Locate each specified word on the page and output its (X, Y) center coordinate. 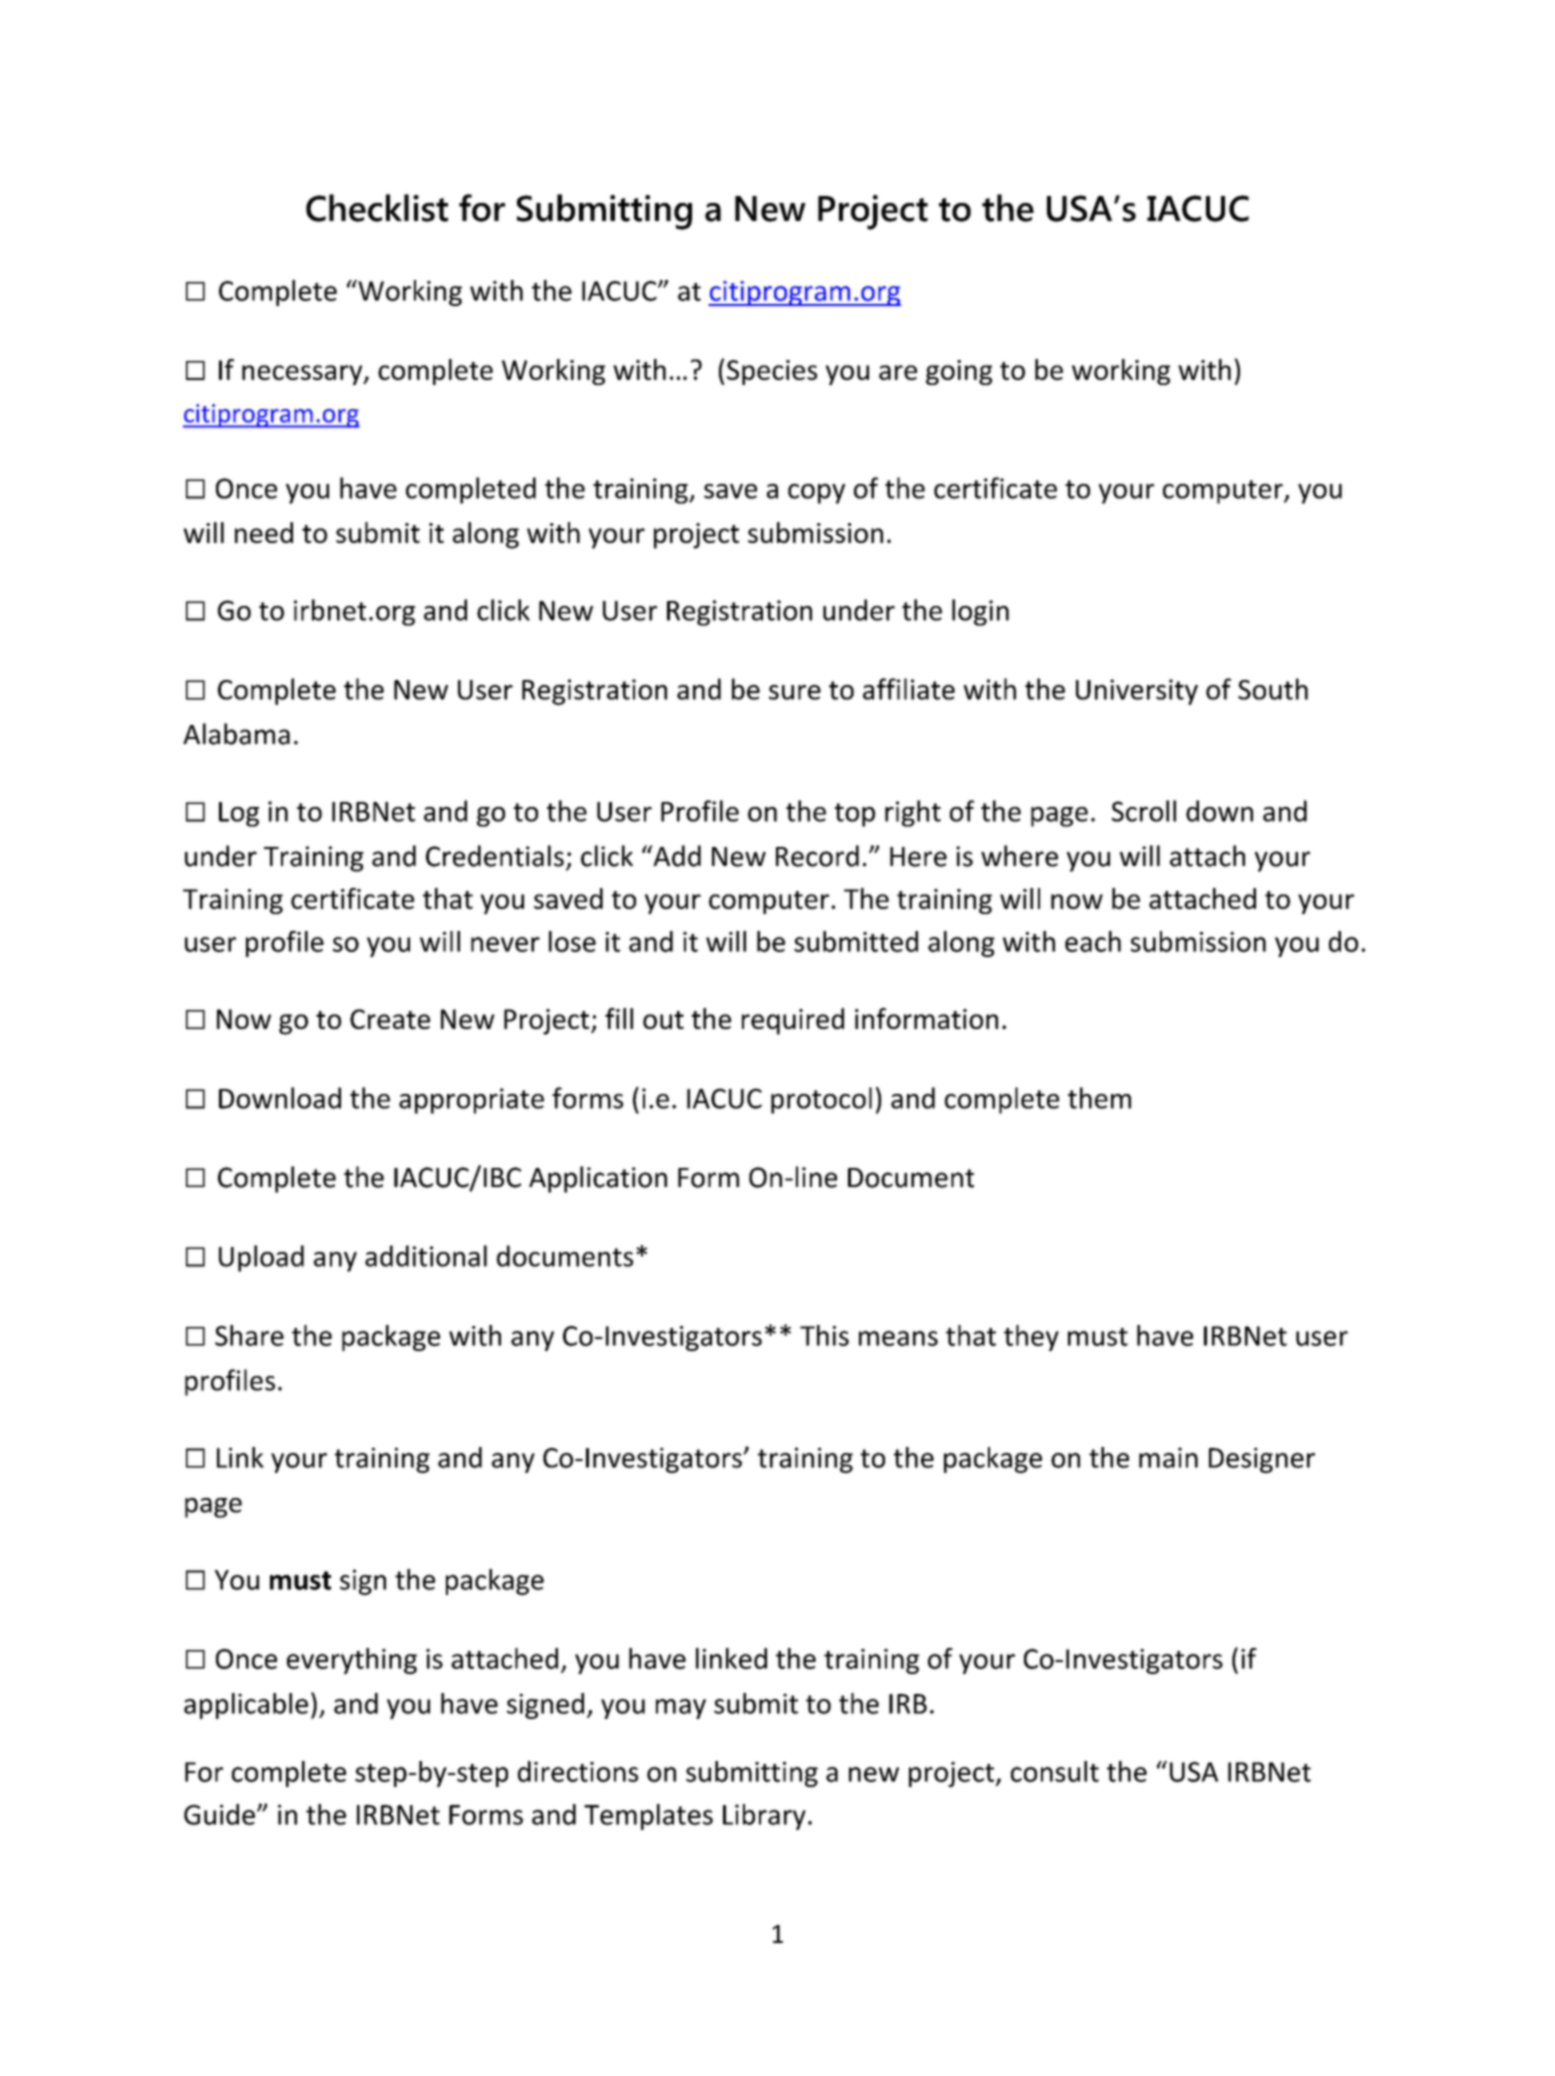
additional (426, 1256)
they (1031, 1338)
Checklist (377, 208)
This (824, 1335)
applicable (246, 1706)
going (959, 372)
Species (772, 372)
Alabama (236, 734)
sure (795, 692)
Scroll (1144, 811)
